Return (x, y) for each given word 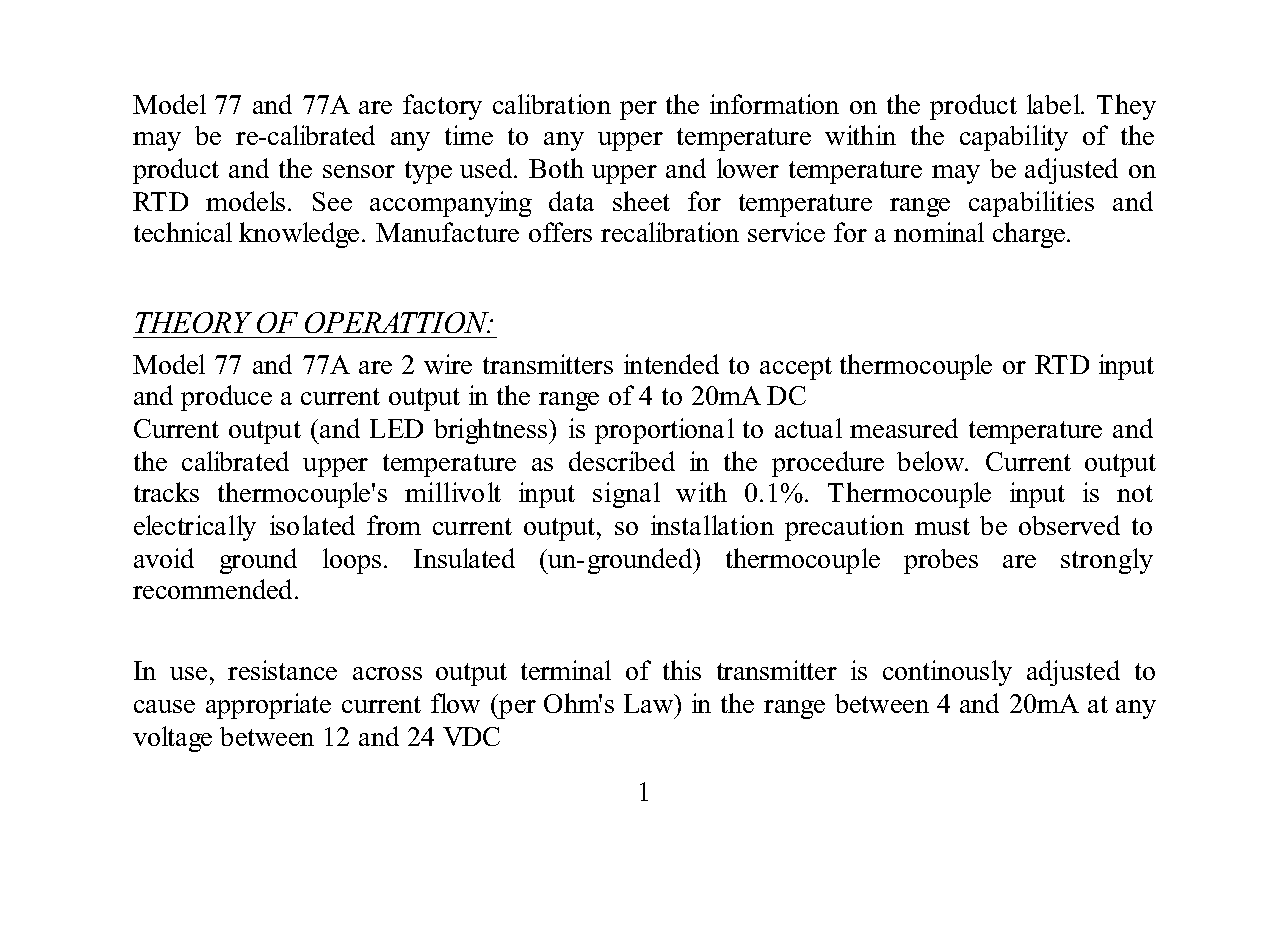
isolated (312, 525)
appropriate (268, 706)
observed (1069, 525)
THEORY (193, 322)
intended (671, 364)
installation (712, 525)
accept (796, 368)
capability (1014, 138)
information (774, 104)
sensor (359, 171)
